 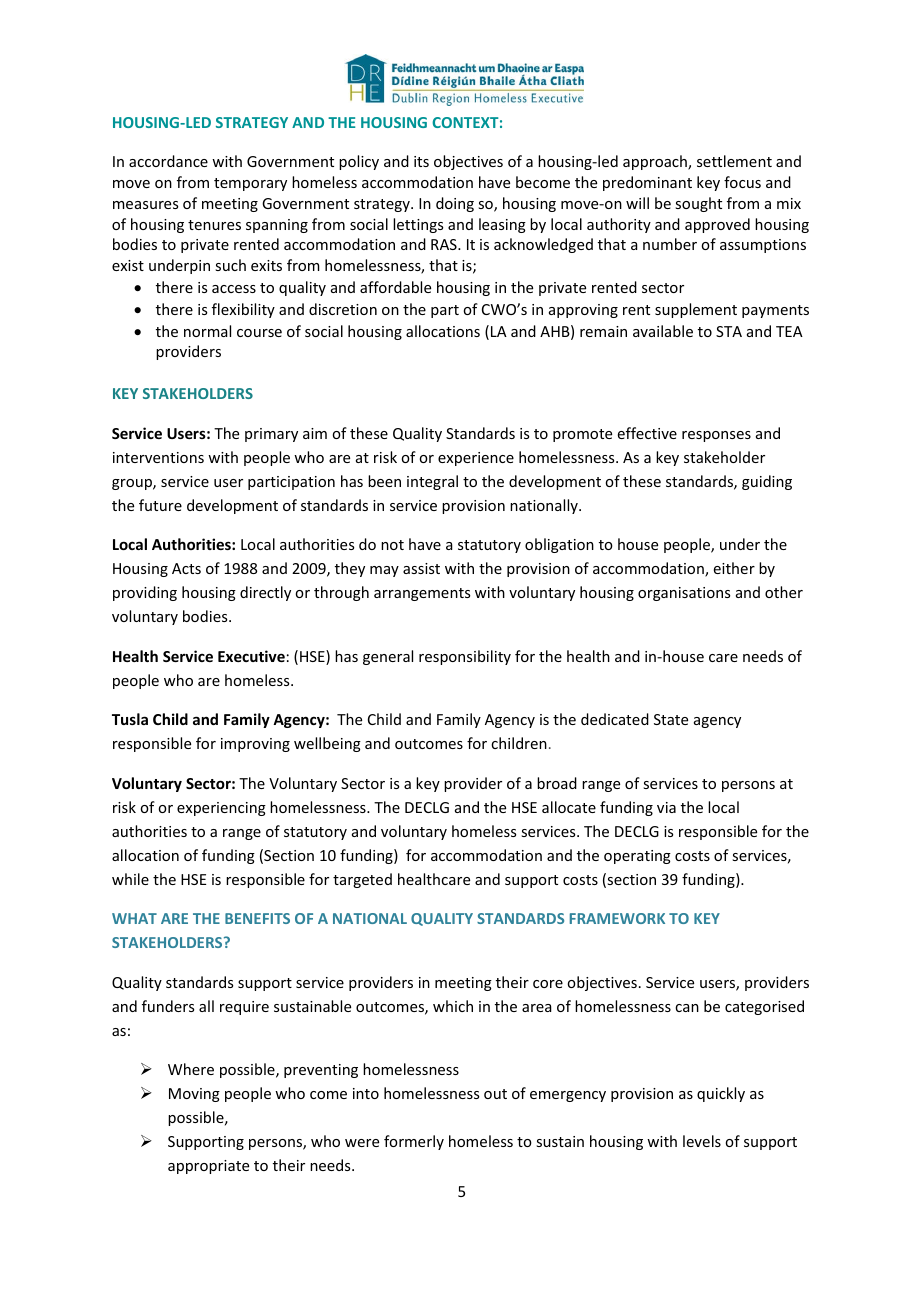 I want to click on responsibility, so click(x=465, y=657).
